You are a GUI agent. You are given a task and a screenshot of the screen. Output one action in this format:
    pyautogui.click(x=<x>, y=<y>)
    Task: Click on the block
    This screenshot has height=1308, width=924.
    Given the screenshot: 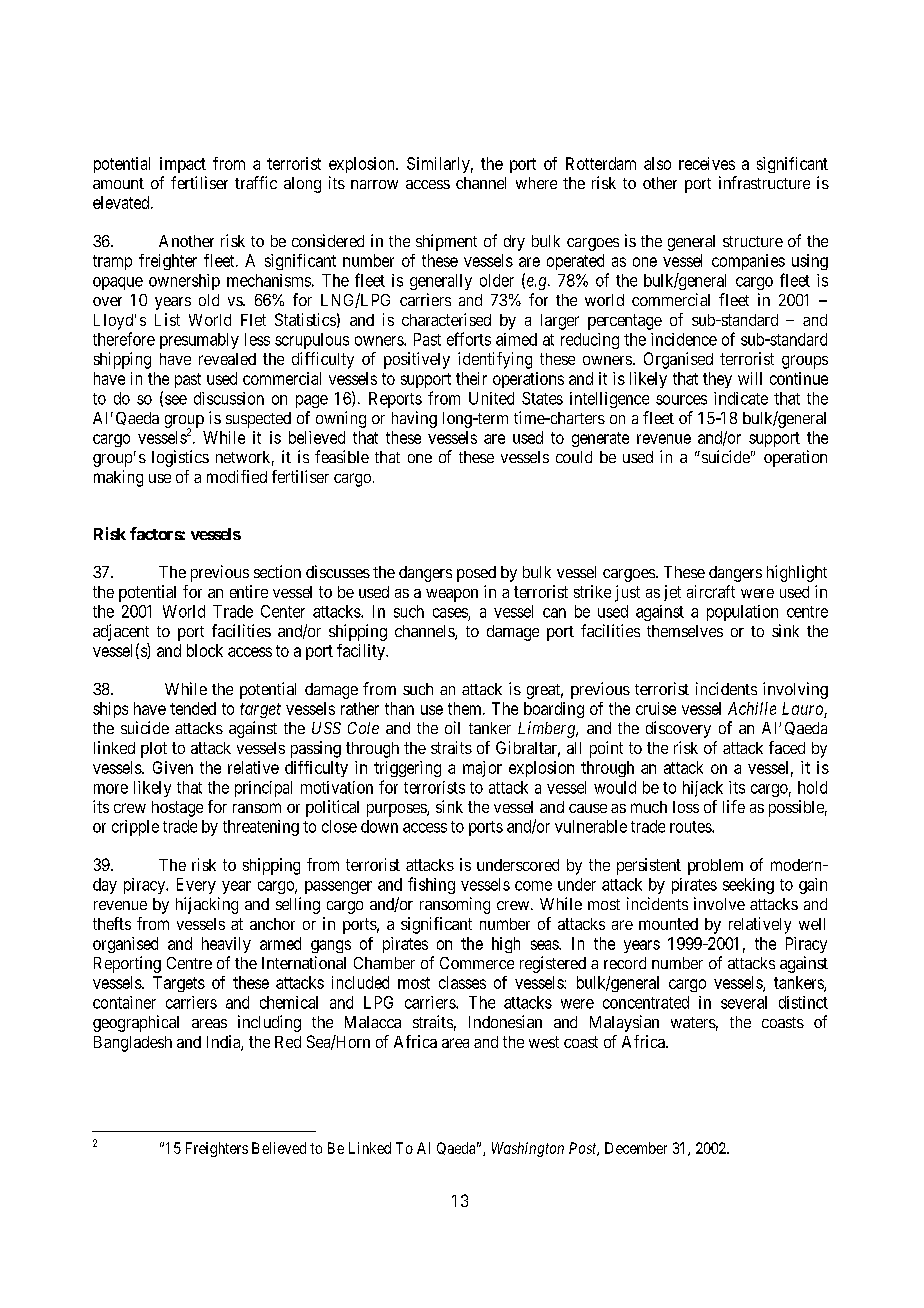 What is the action you would take?
    pyautogui.click(x=205, y=650)
